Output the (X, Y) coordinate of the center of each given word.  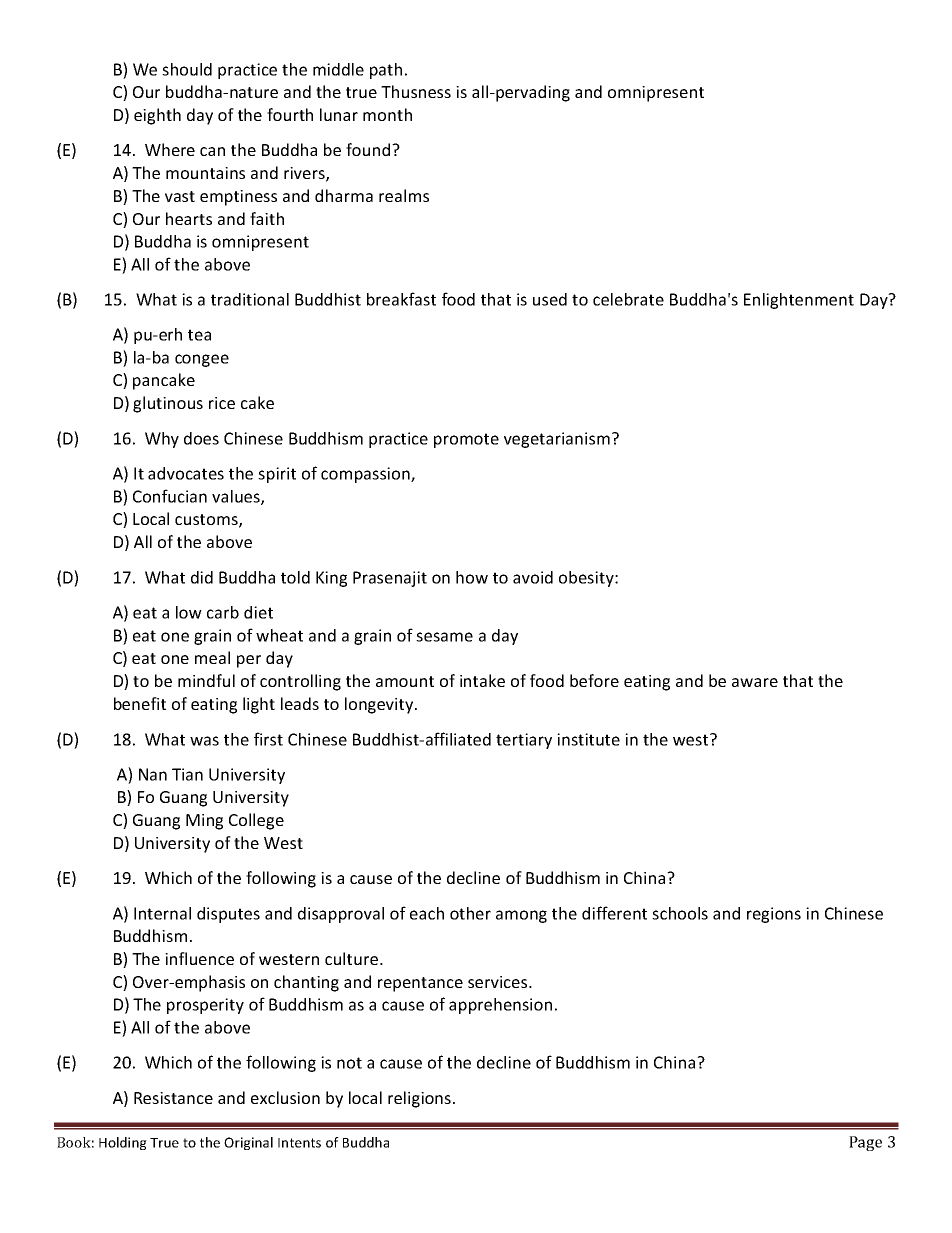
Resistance (173, 1098)
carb (223, 612)
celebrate (628, 299)
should (187, 69)
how (472, 577)
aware (755, 682)
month (387, 114)
